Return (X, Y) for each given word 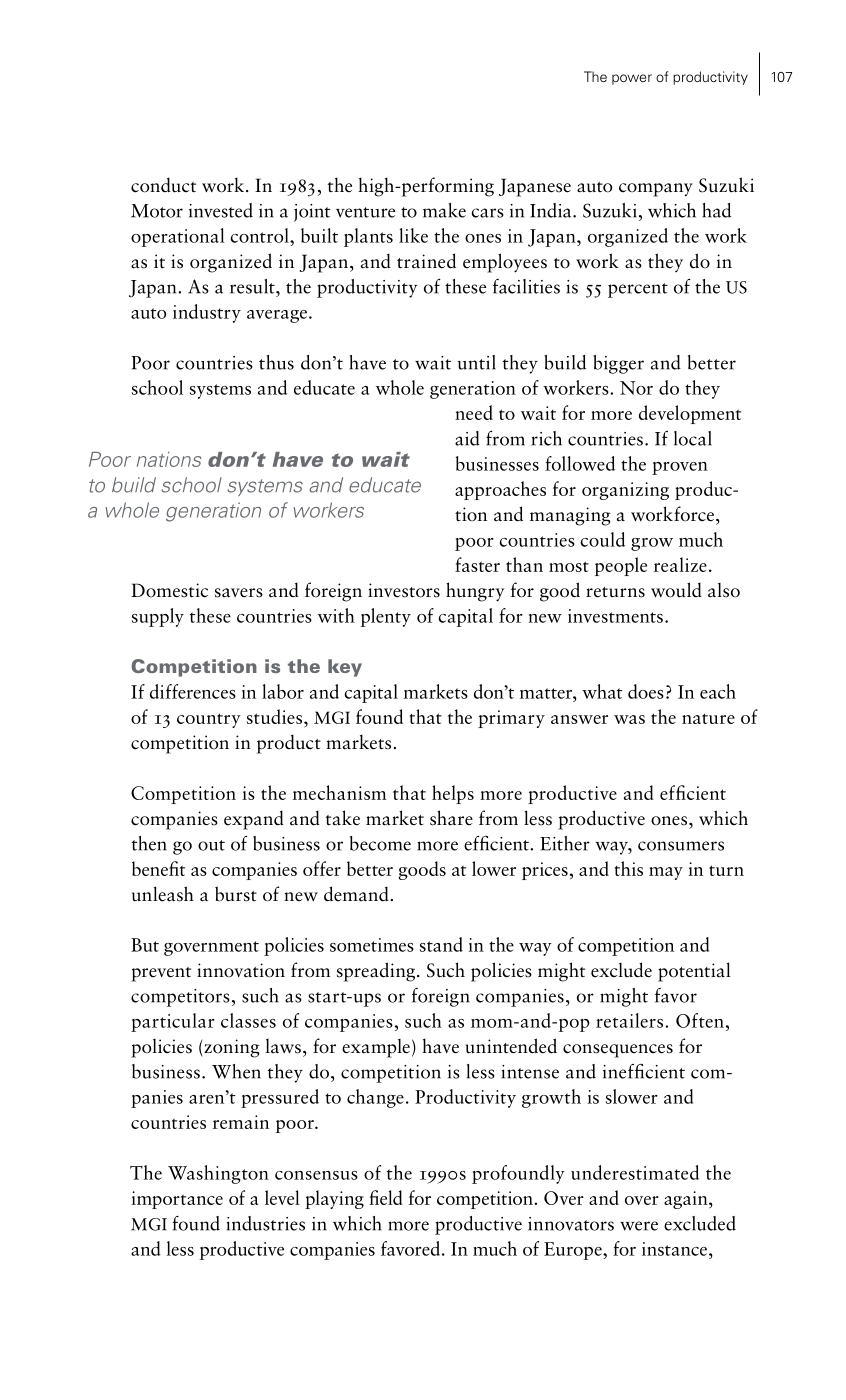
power (632, 79)
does (646, 691)
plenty (386, 617)
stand (441, 944)
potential (694, 972)
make (444, 210)
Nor (636, 388)
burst (236, 894)
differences (193, 691)
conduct (163, 185)
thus (276, 362)
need (474, 412)
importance (177, 1200)
